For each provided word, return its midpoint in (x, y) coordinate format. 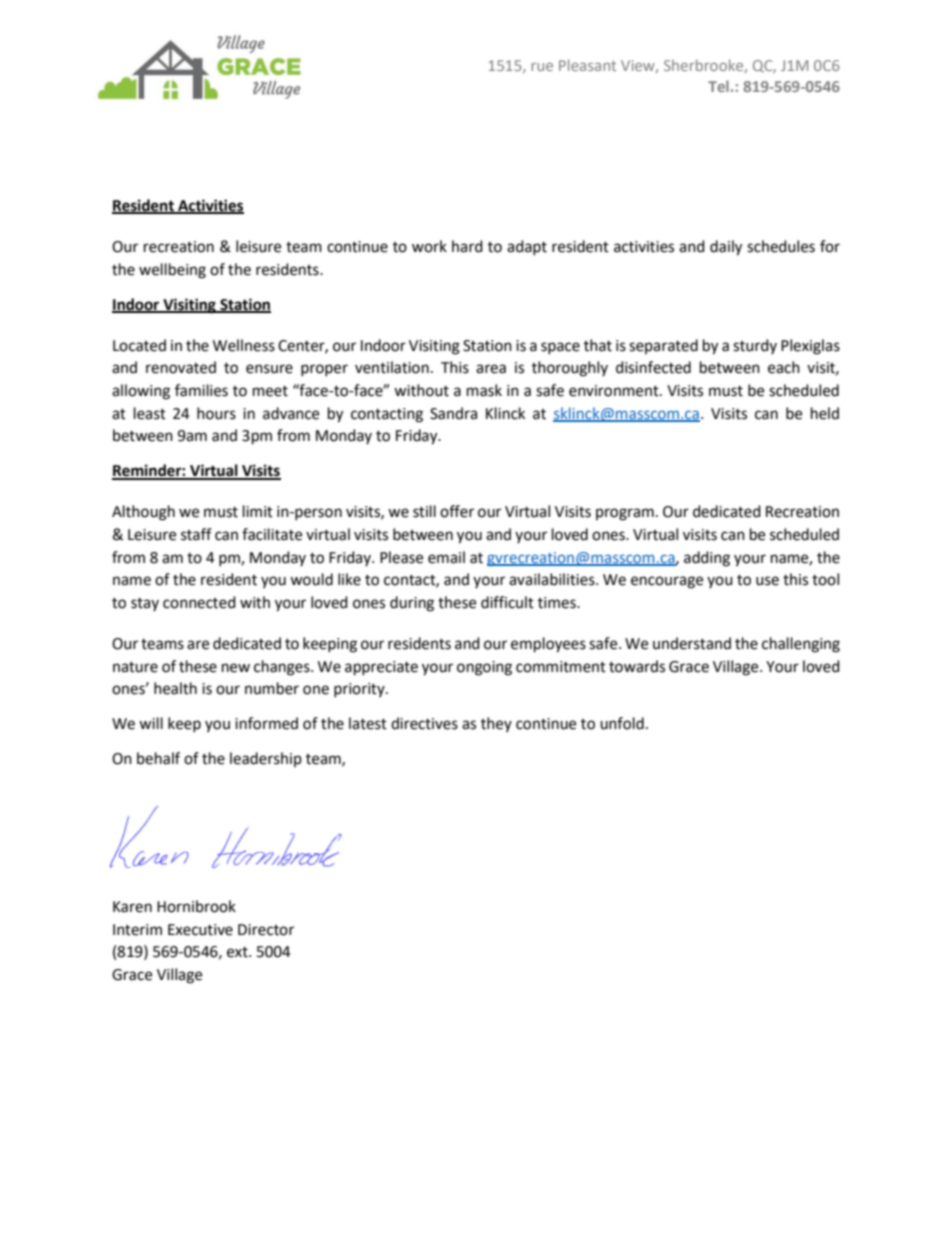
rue (542, 67)
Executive (200, 930)
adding (707, 559)
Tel (718, 86)
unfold (622, 723)
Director (266, 930)
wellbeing (172, 271)
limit (258, 511)
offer (457, 511)
